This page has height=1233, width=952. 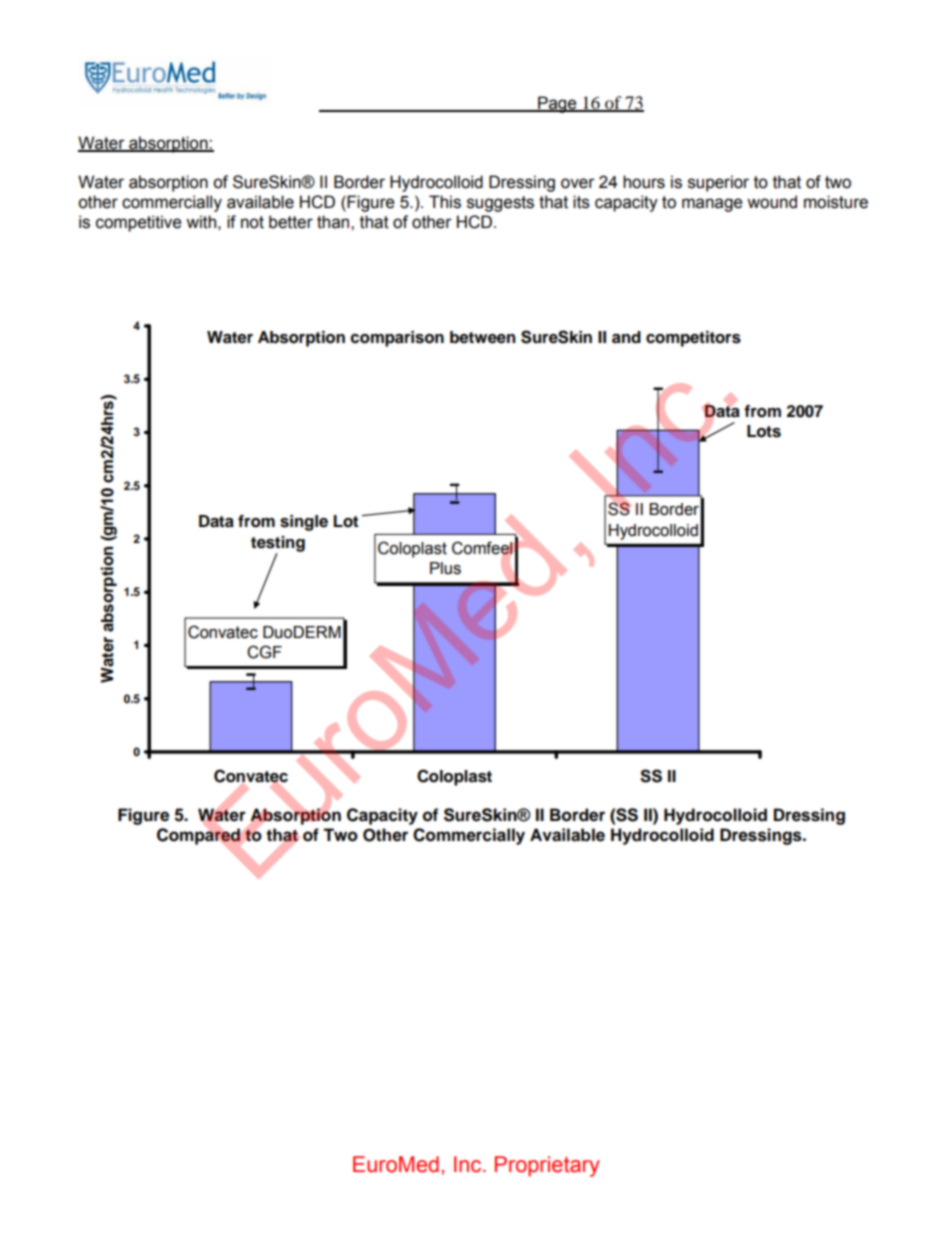 What do you see at coordinates (693, 339) in the page?
I see `competitors` at bounding box center [693, 339].
